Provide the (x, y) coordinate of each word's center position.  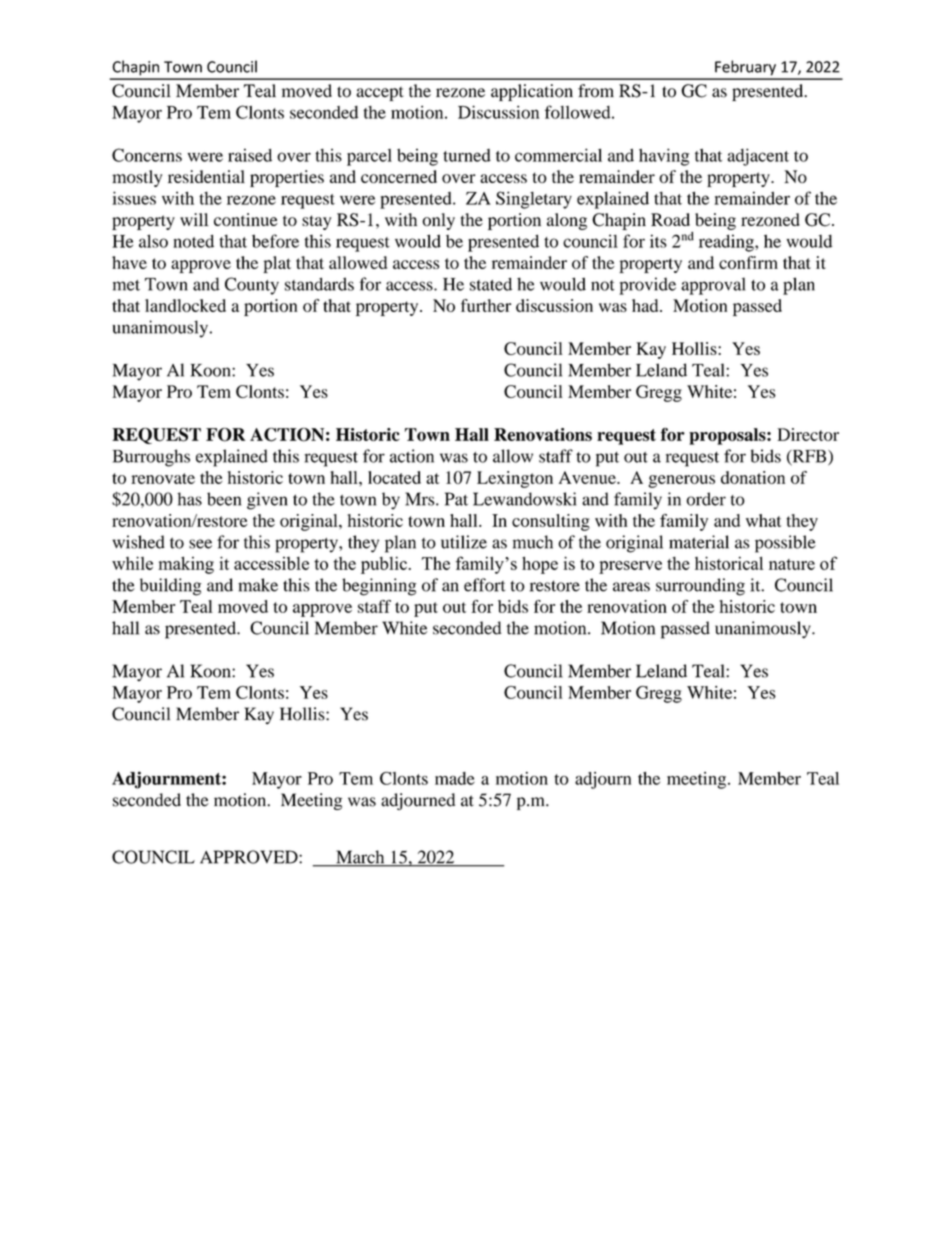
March (360, 858)
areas (631, 587)
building (170, 587)
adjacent (758, 157)
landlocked (185, 305)
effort (485, 585)
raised (250, 155)
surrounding (700, 587)
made (455, 778)
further (486, 305)
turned (467, 155)
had (646, 305)
